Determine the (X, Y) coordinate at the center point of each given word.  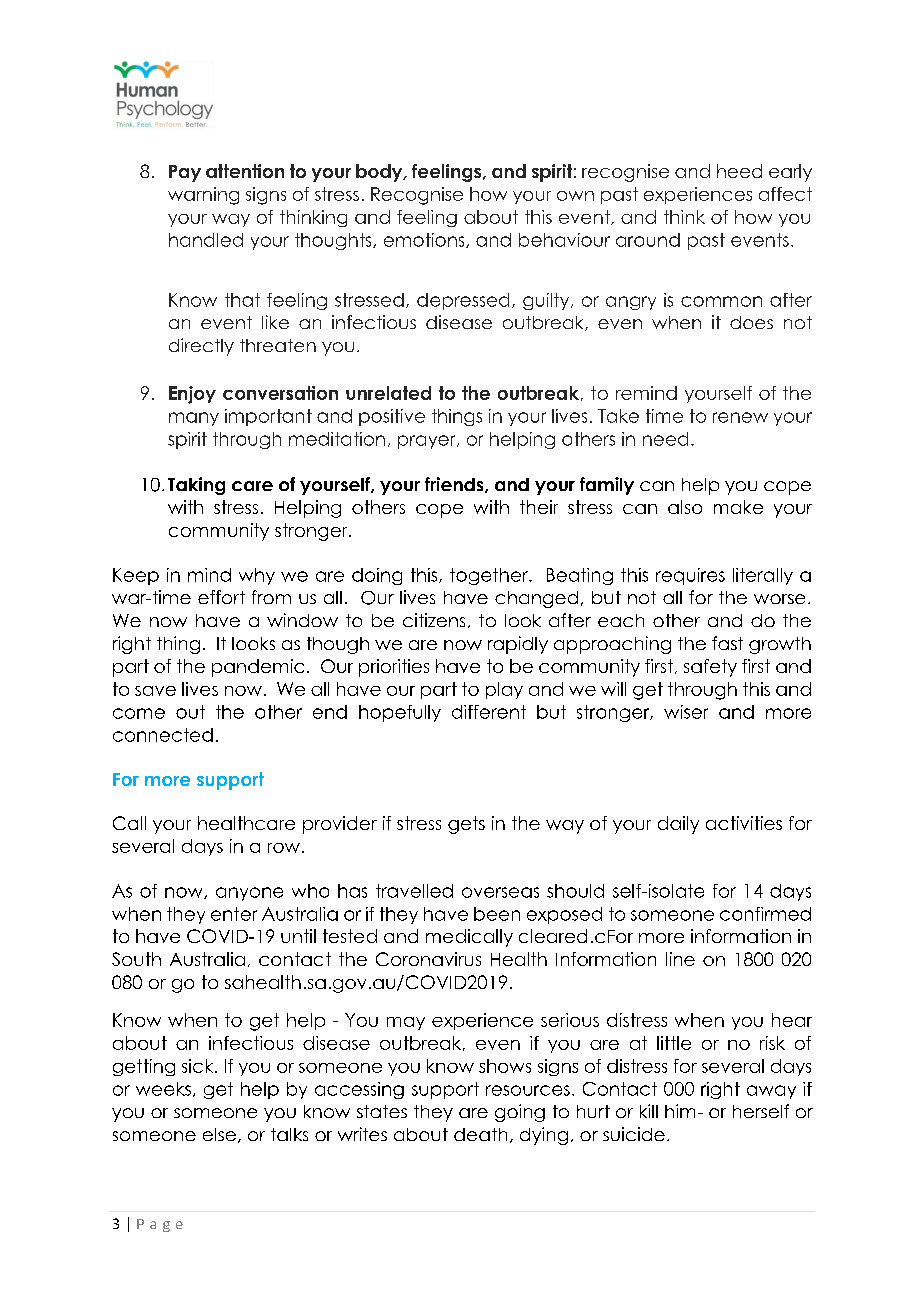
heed (739, 171)
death (480, 1134)
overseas (500, 892)
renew (740, 417)
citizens (434, 620)
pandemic (258, 668)
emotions (425, 240)
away (771, 1092)
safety (710, 668)
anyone (249, 894)
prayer (428, 442)
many (194, 419)
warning (203, 196)
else (219, 1134)
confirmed (765, 914)
